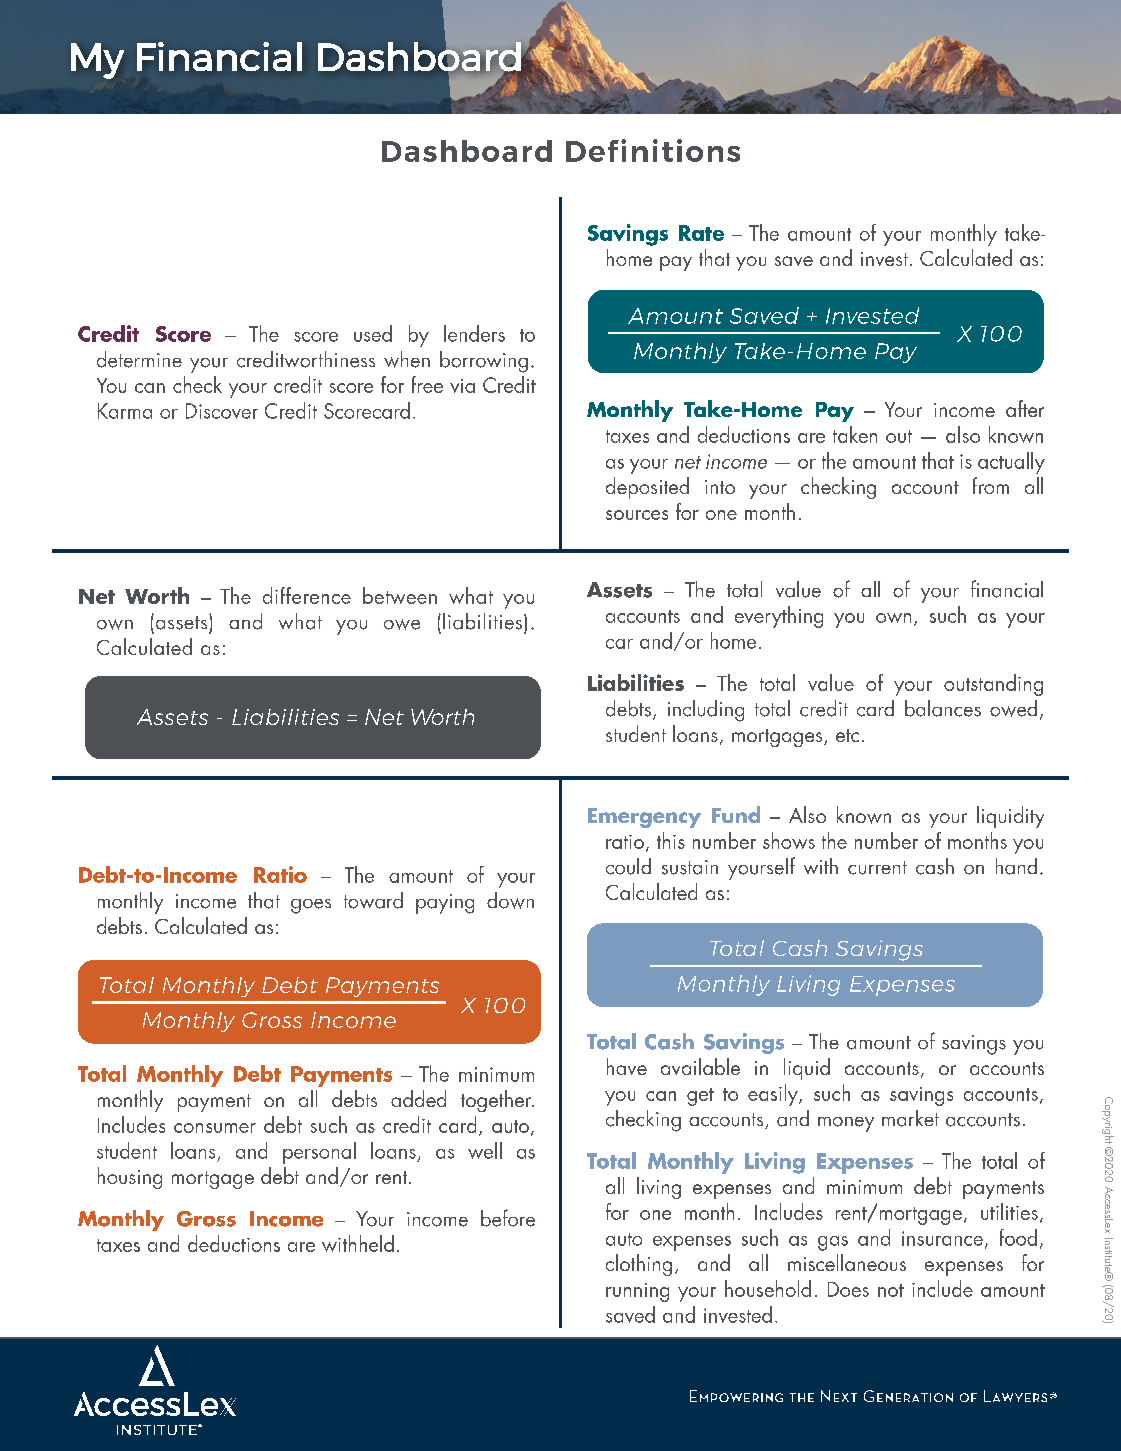 This image has width=1121, height=1451. What do you see at coordinates (130, 1178) in the image?
I see `housing` at bounding box center [130, 1178].
